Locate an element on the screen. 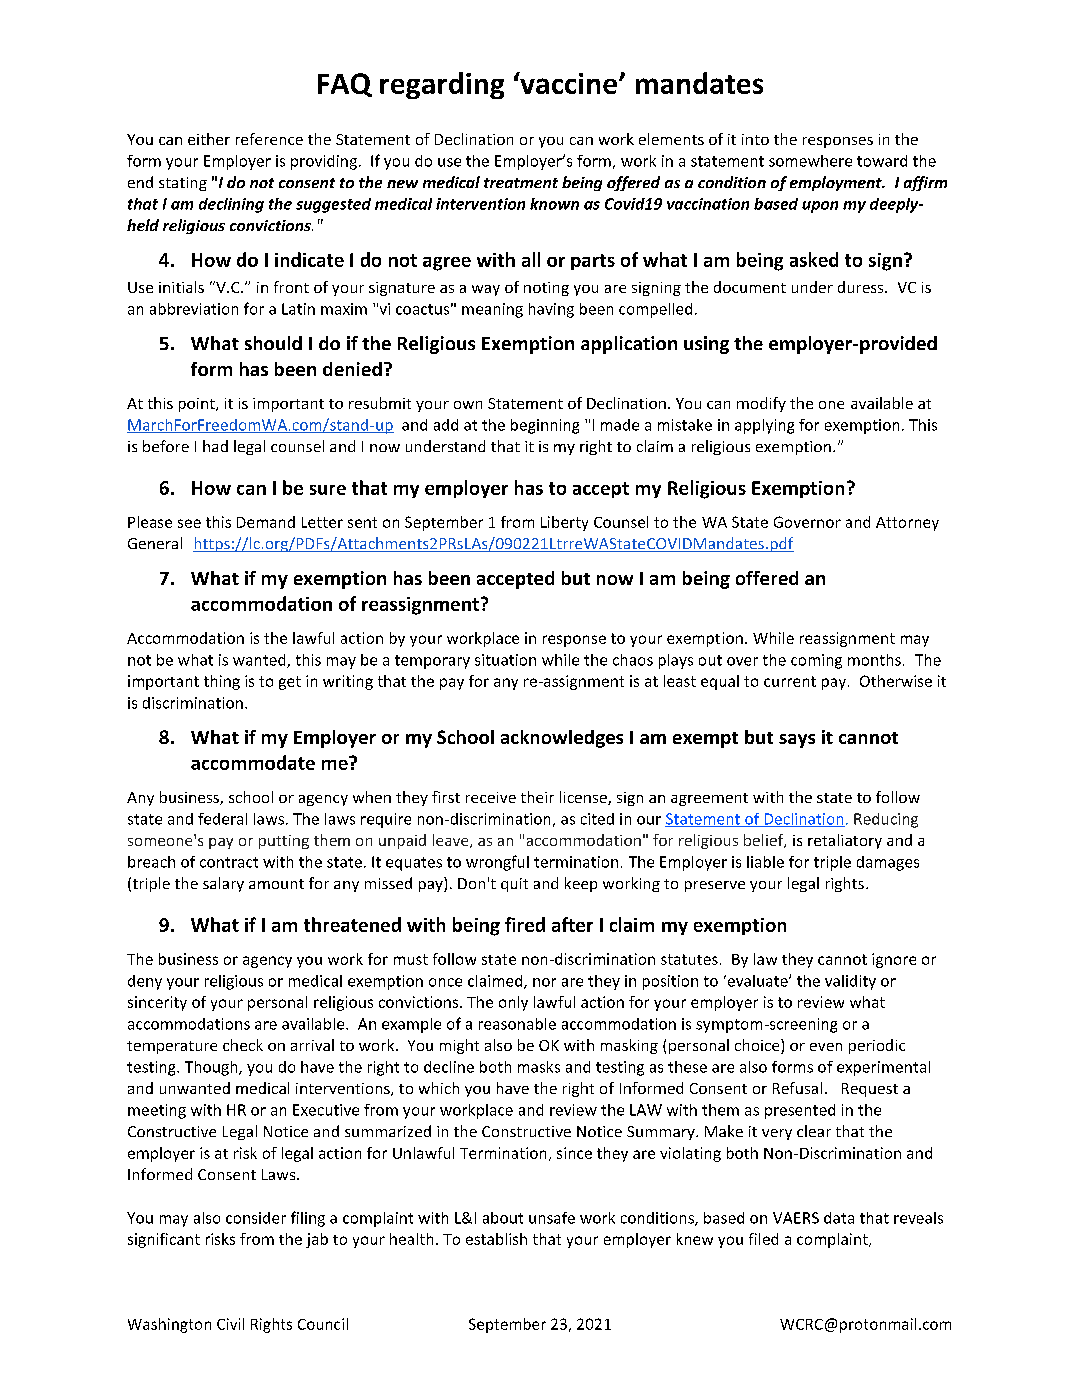 The width and height of the screenshot is (1080, 1398). applying is located at coordinates (764, 426).
